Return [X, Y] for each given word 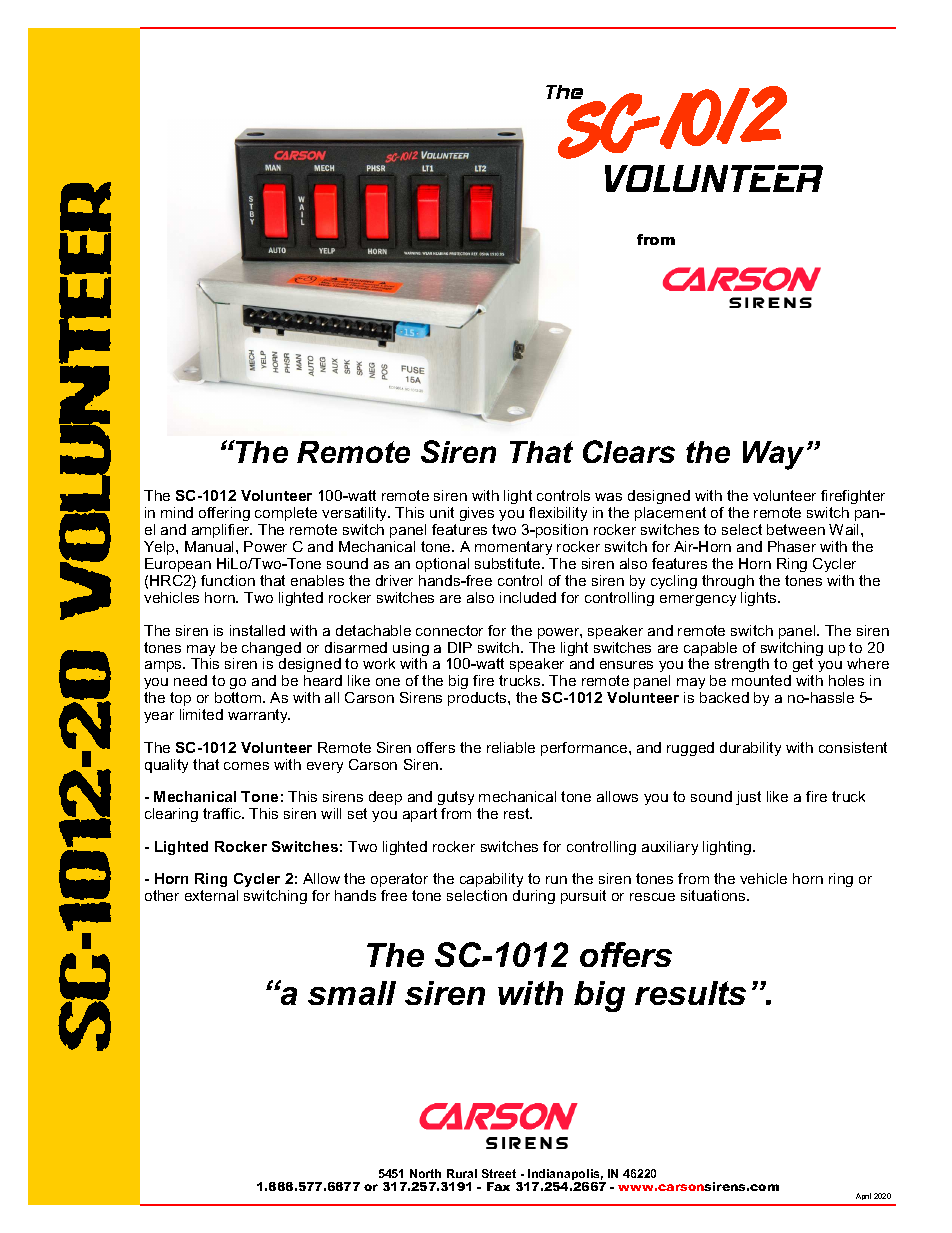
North [425, 1173]
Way [775, 455]
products [478, 699]
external [211, 895]
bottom [238, 697]
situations [714, 895]
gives [477, 516]
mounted [761, 680]
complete [286, 514]
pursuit [583, 897]
